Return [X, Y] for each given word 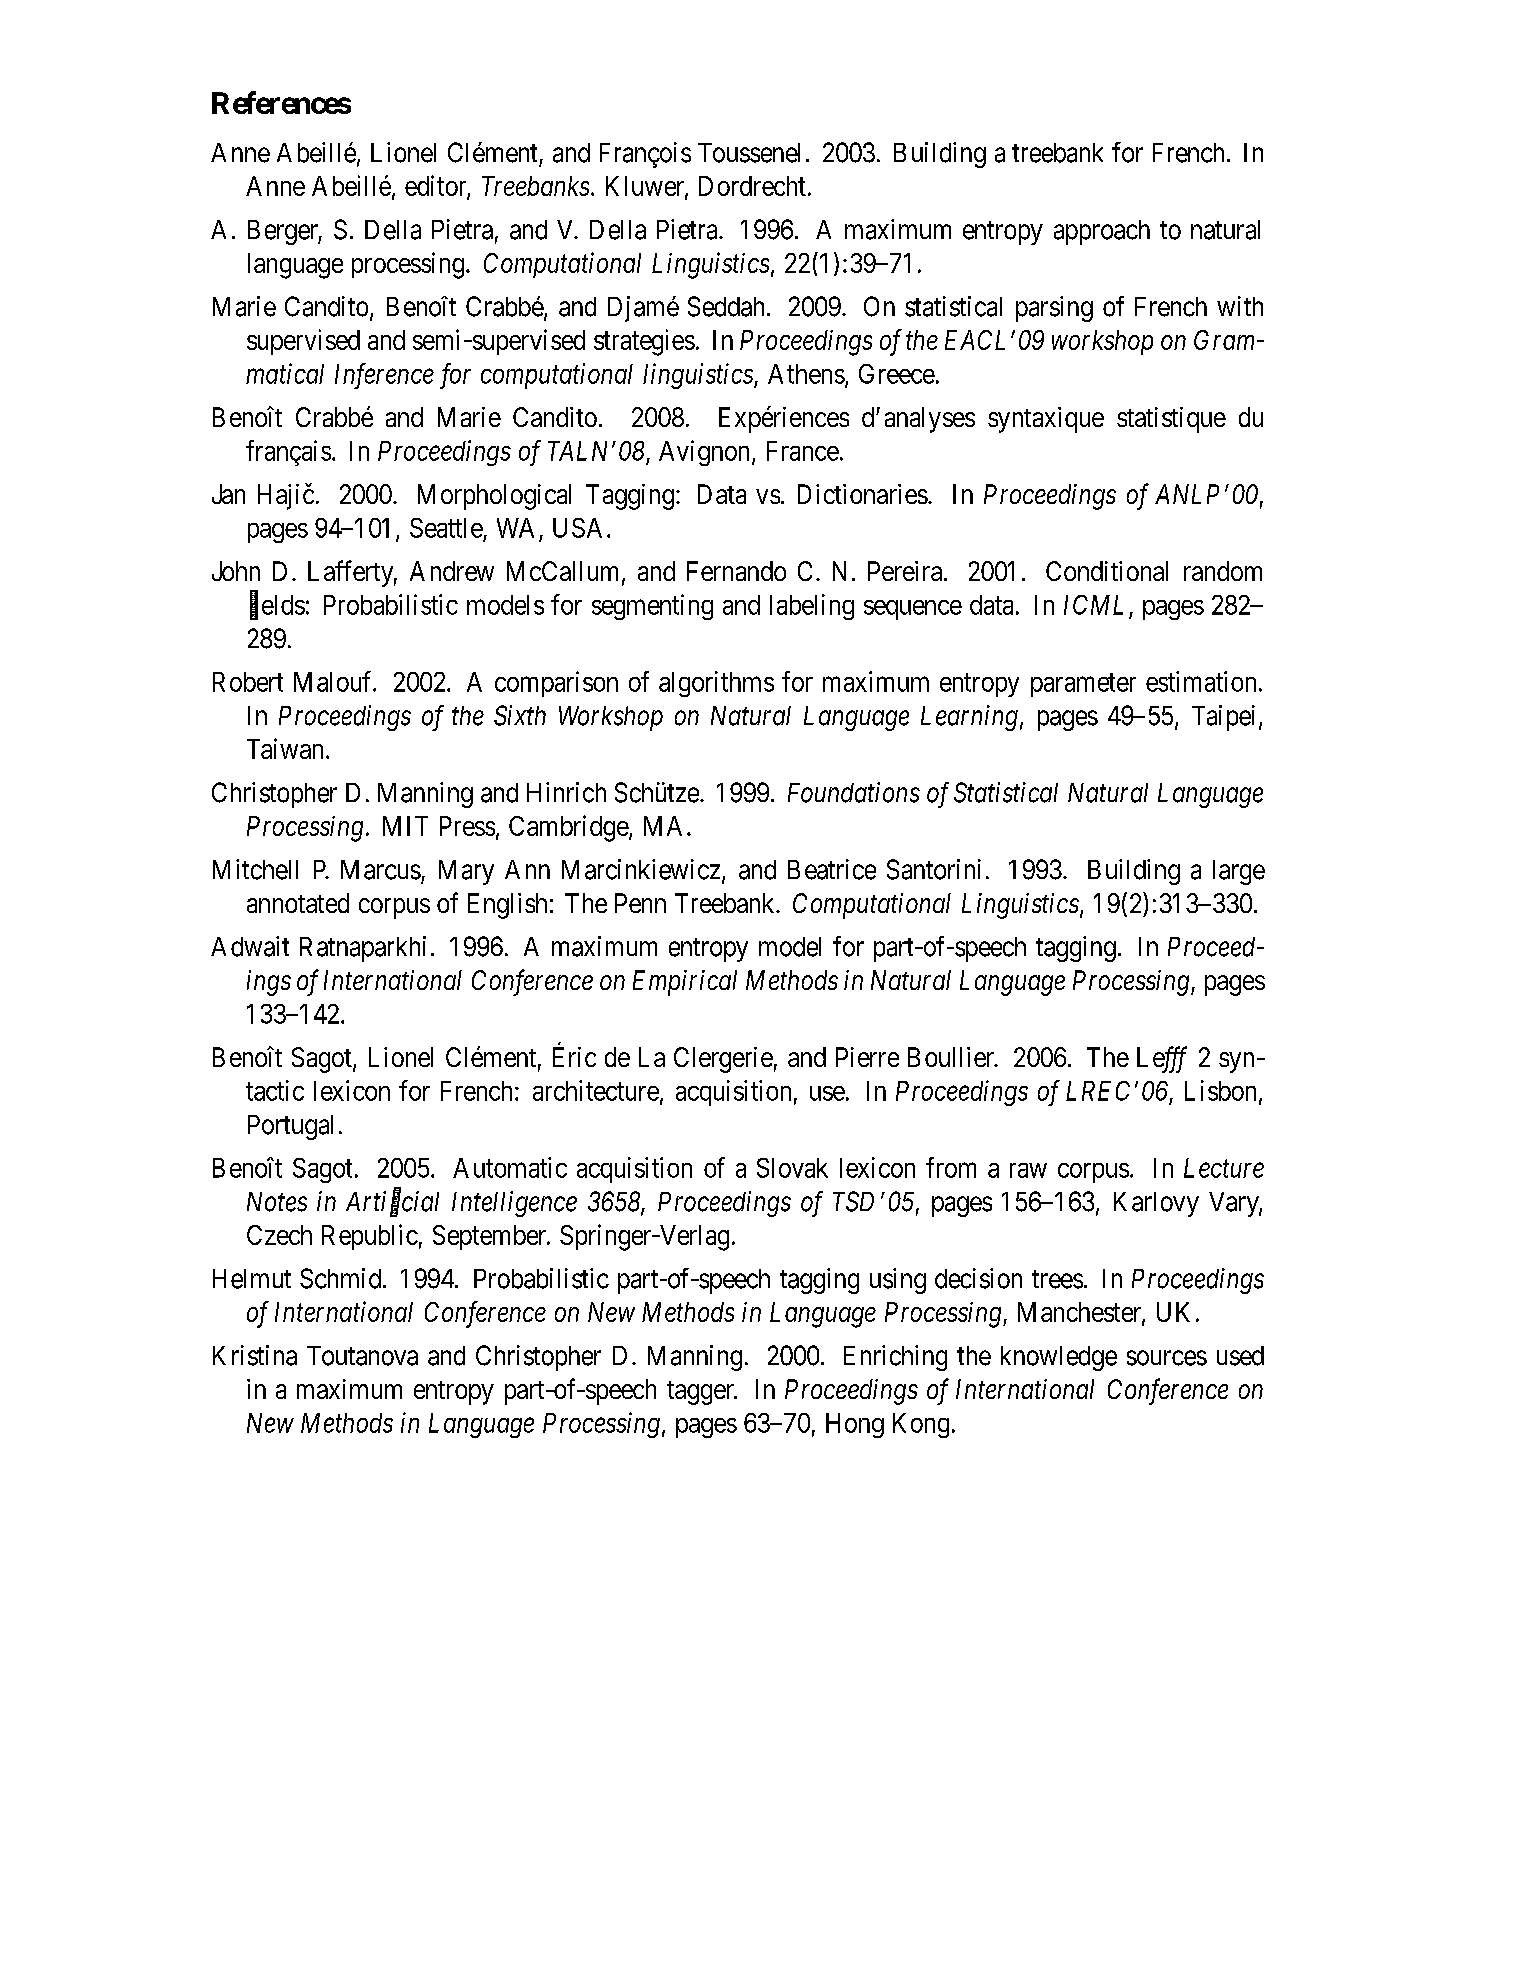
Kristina [255, 1355]
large [1239, 872]
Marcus [381, 870]
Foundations [854, 792]
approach [1102, 232]
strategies [644, 342]
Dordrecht [752, 186]
